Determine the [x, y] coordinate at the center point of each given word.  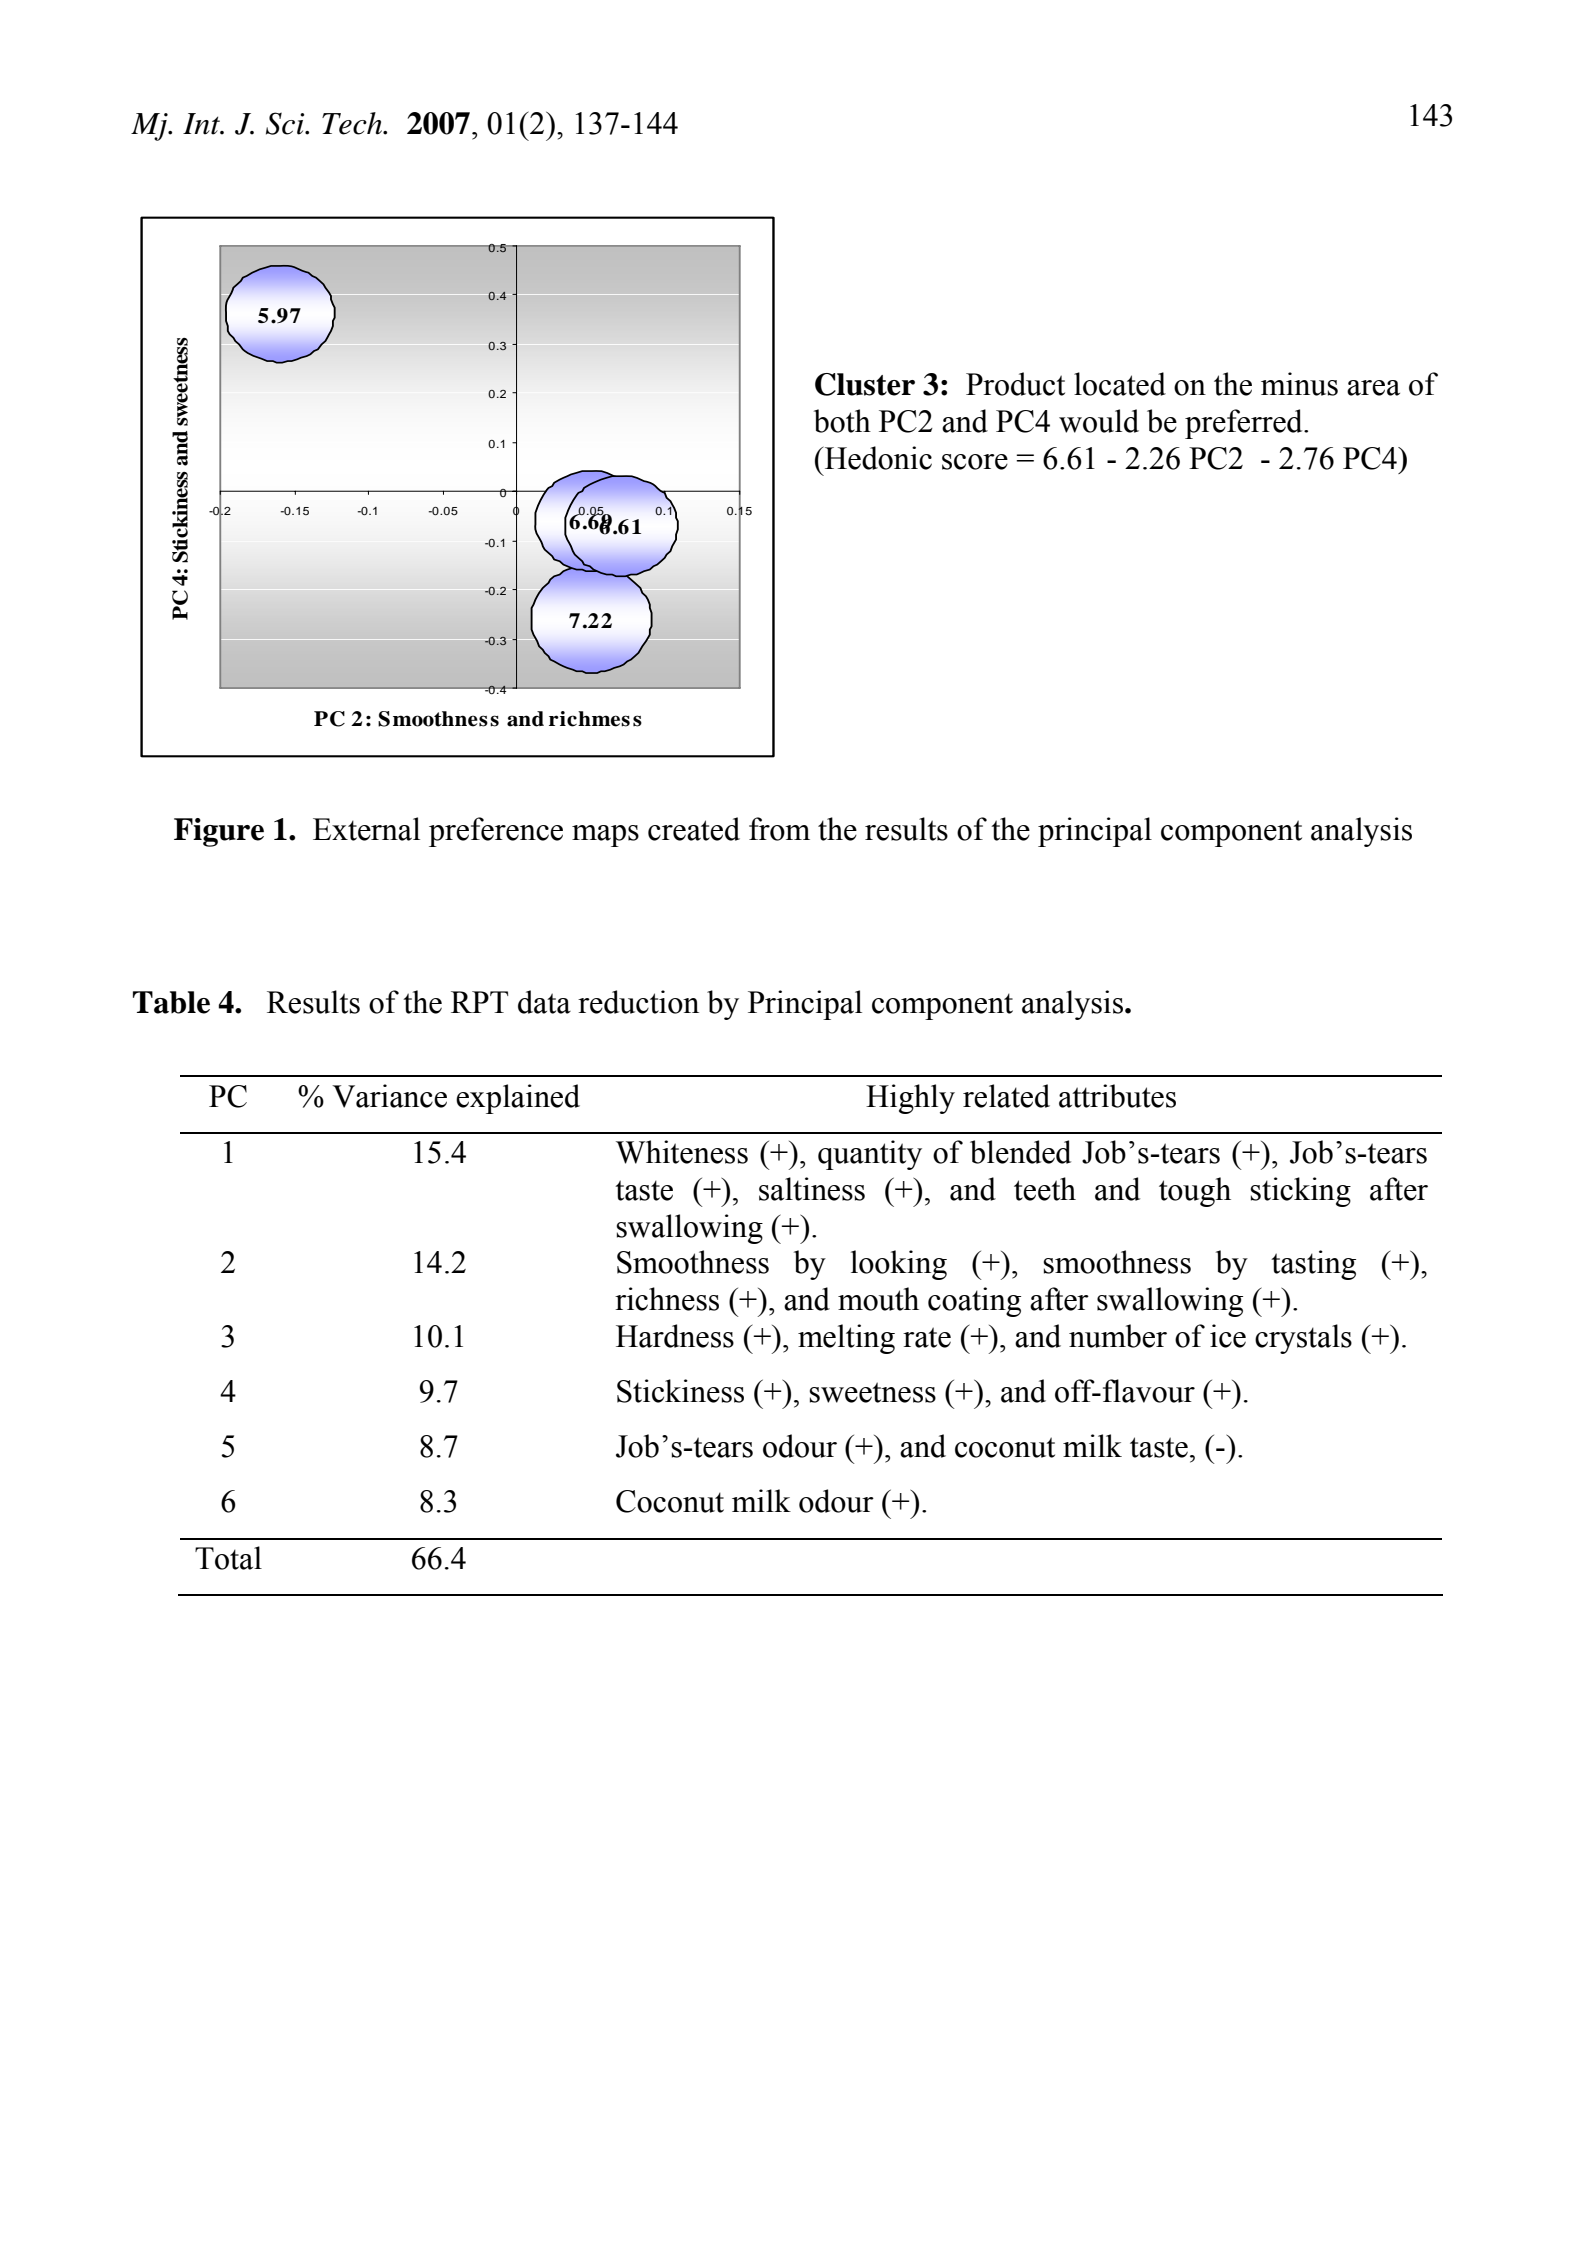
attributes [1117, 1096]
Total [228, 1558]
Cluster [865, 384]
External [366, 829]
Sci [286, 123]
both [842, 421]
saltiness [812, 1189]
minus [1299, 384]
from [779, 829]
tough [1195, 1192]
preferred [1245, 424]
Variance [389, 1096]
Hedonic [877, 458]
